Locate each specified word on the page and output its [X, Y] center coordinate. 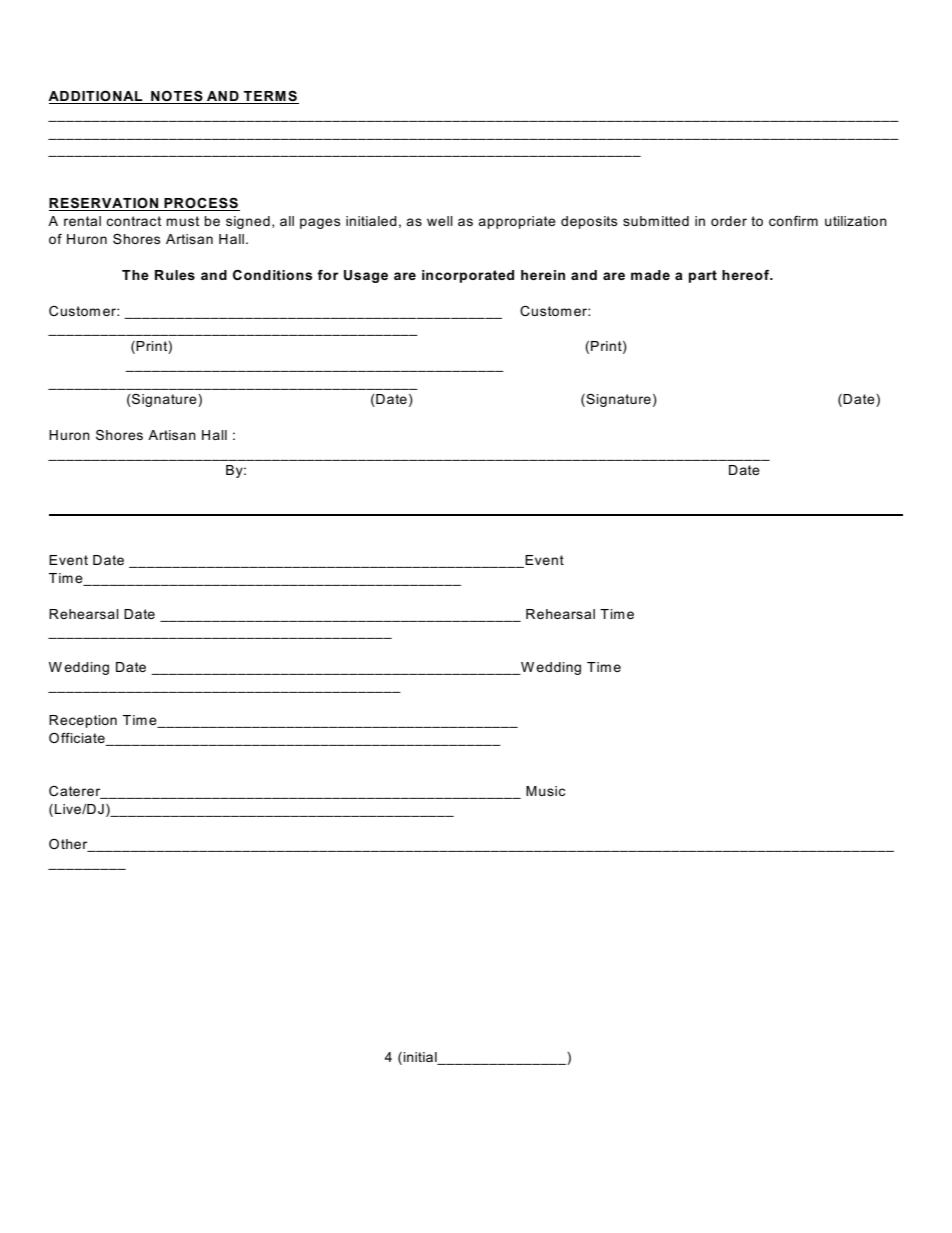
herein [543, 275]
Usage [366, 276]
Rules [175, 275]
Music [545, 791]
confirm [793, 221]
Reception [83, 721]
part [703, 276]
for [328, 275]
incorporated [468, 276]
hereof [747, 275]
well [440, 221]
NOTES [177, 97]
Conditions [272, 274]
